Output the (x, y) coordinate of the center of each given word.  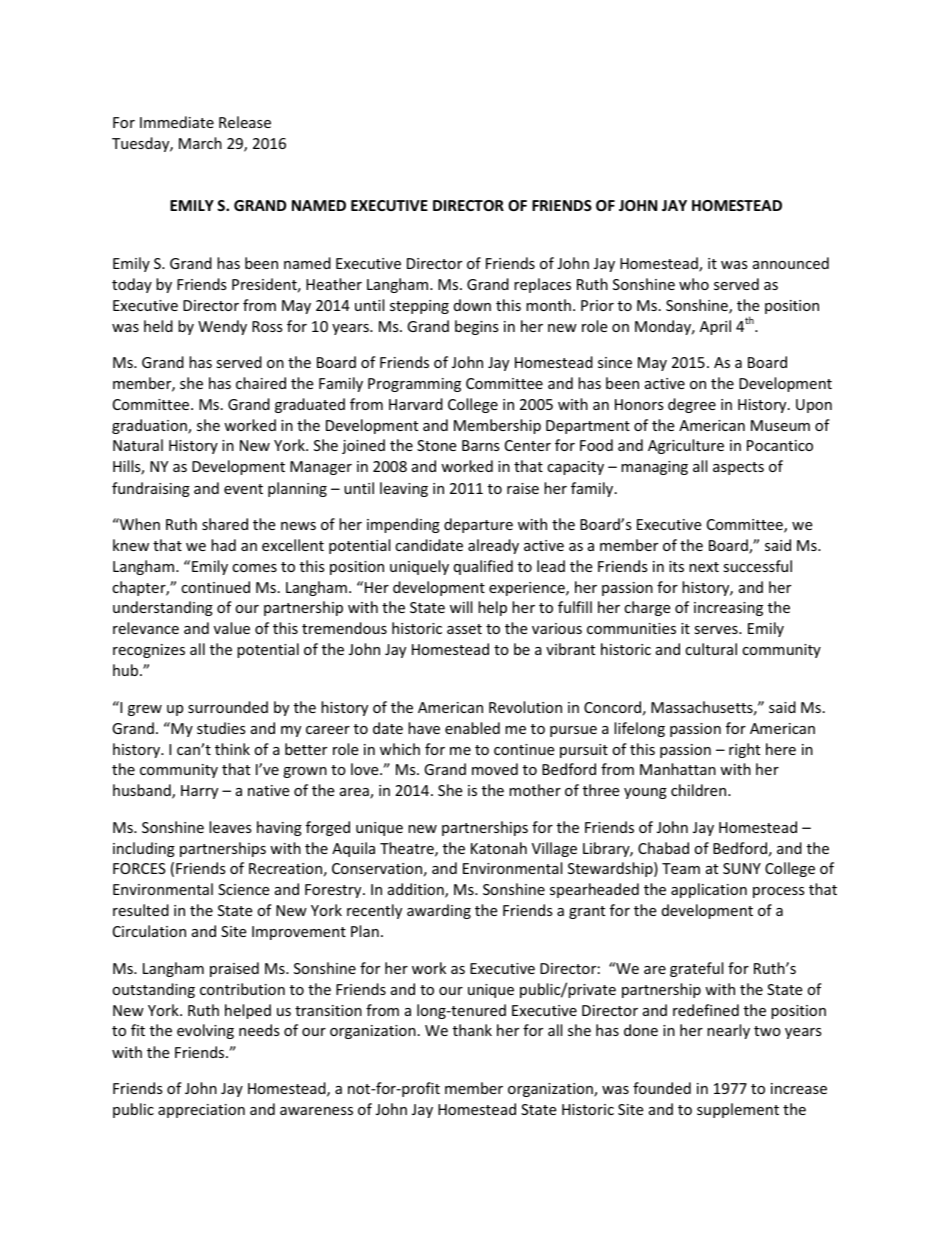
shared (225, 524)
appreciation (201, 1111)
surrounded (228, 707)
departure (478, 525)
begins (477, 327)
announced (791, 263)
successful (757, 566)
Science (243, 889)
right (744, 750)
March (200, 143)
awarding (439, 911)
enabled (472, 728)
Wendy (222, 327)
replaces (542, 285)
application (709, 890)
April (715, 327)
